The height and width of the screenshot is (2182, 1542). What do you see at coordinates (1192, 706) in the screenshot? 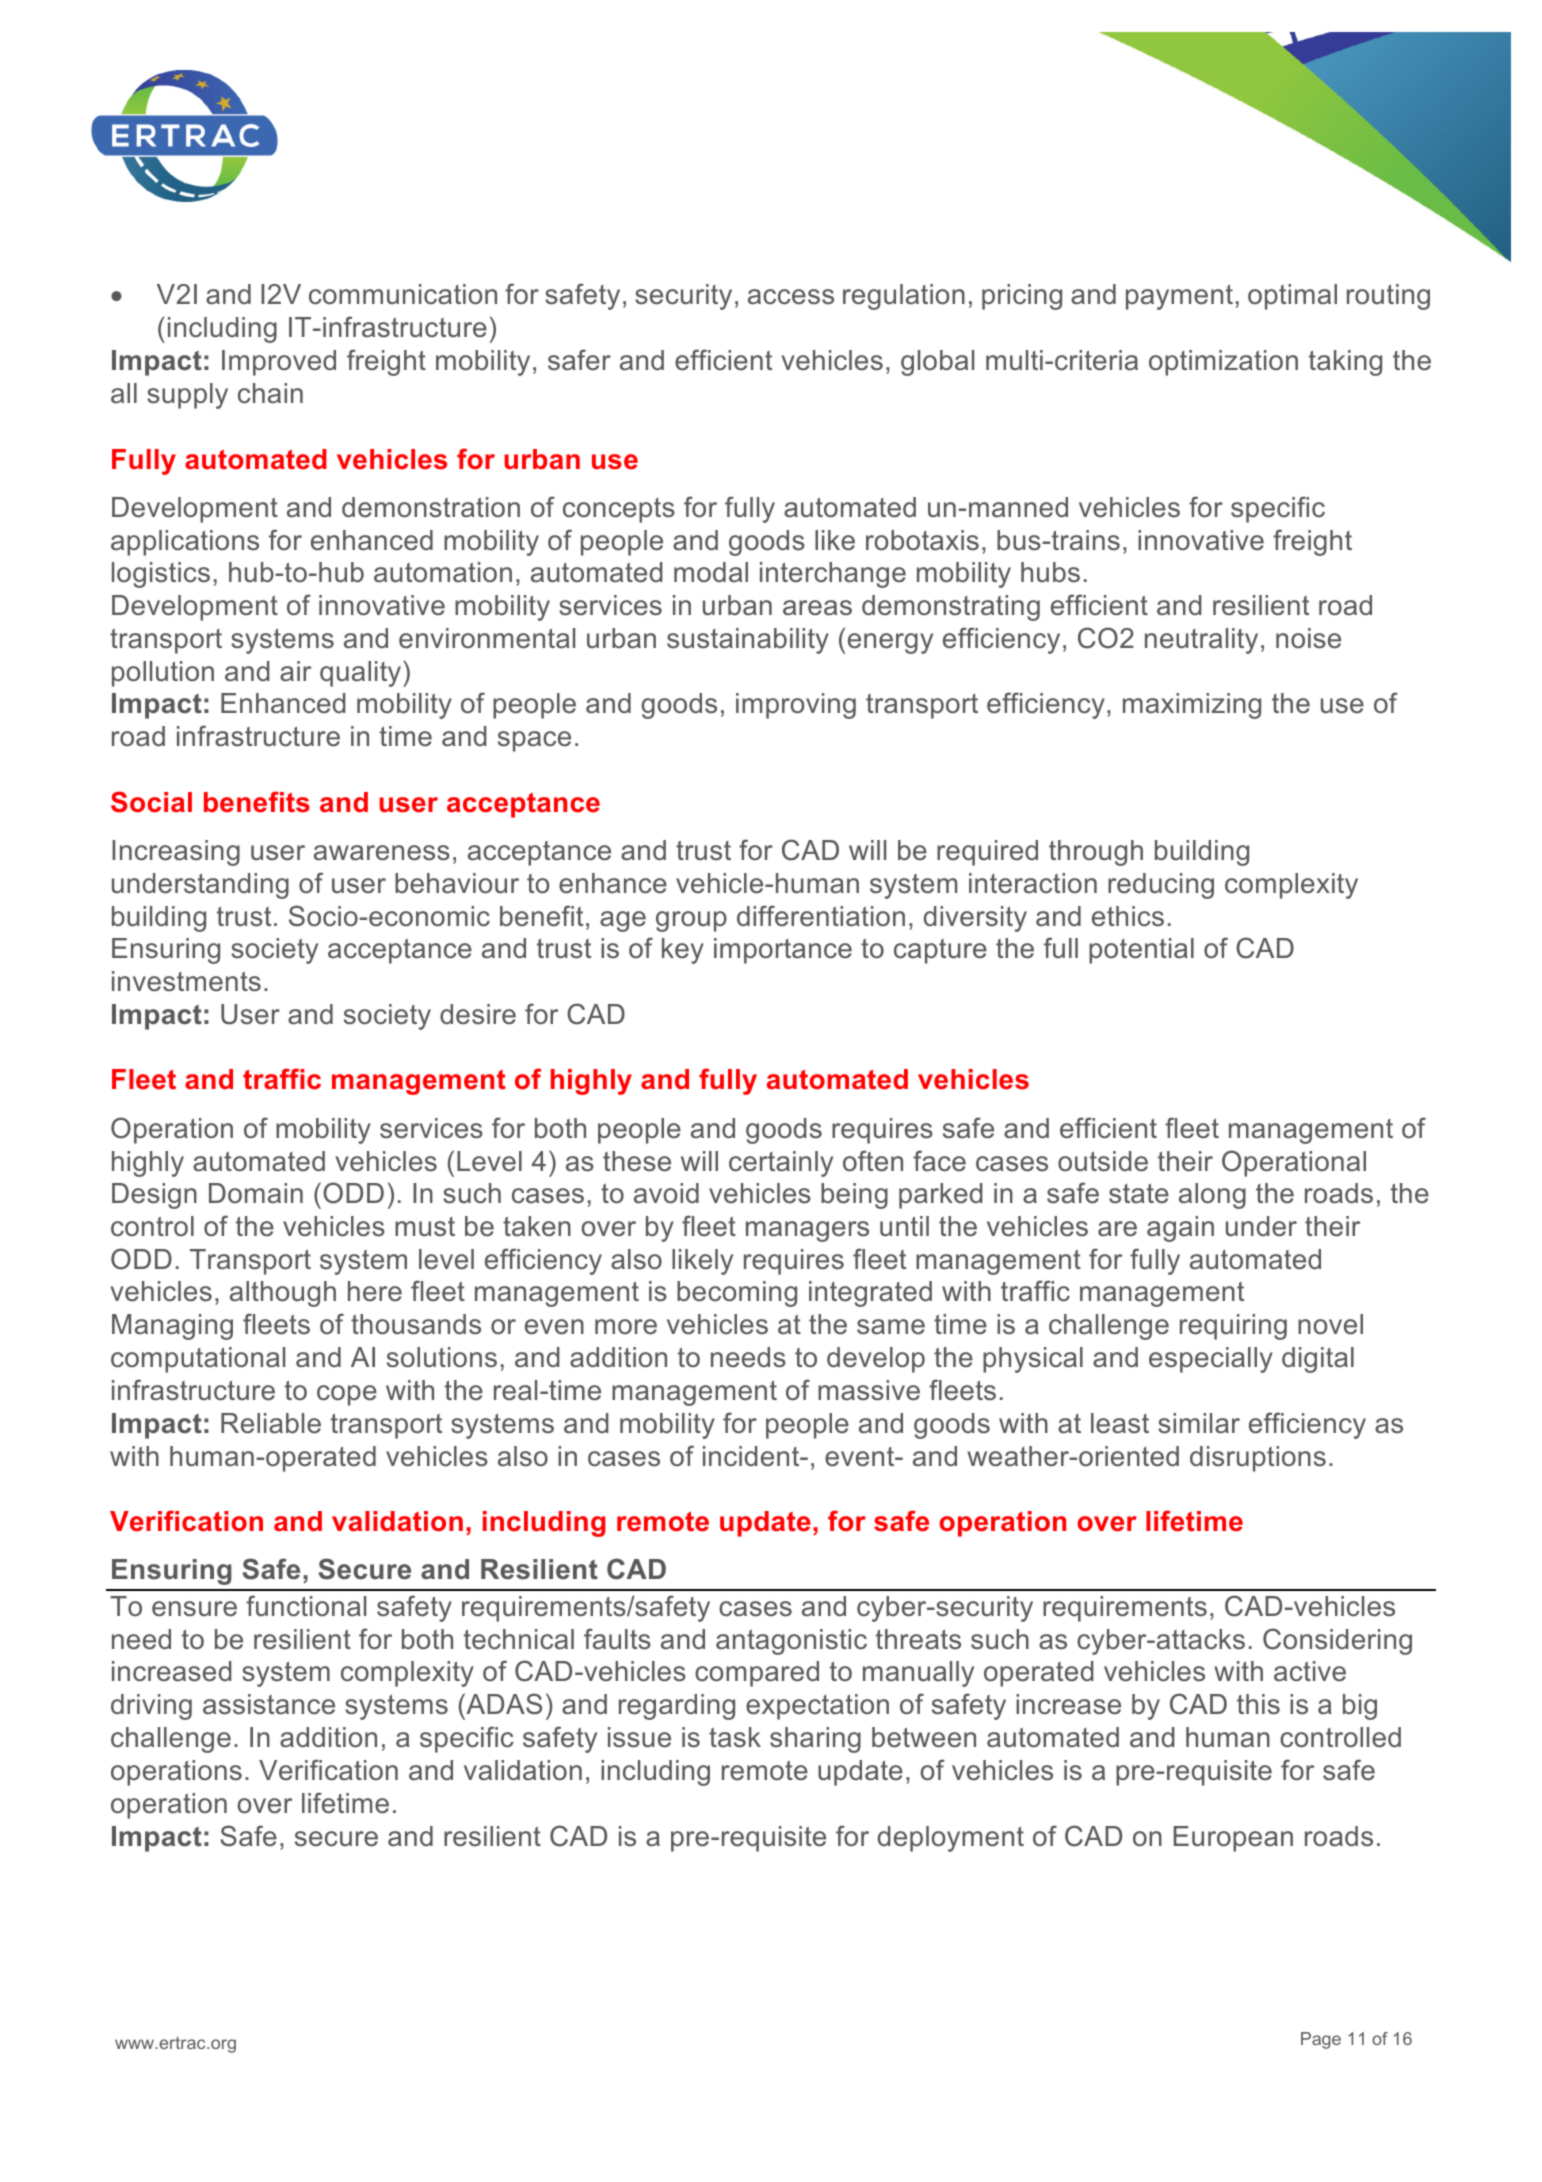
I see `maximizing` at bounding box center [1192, 706].
